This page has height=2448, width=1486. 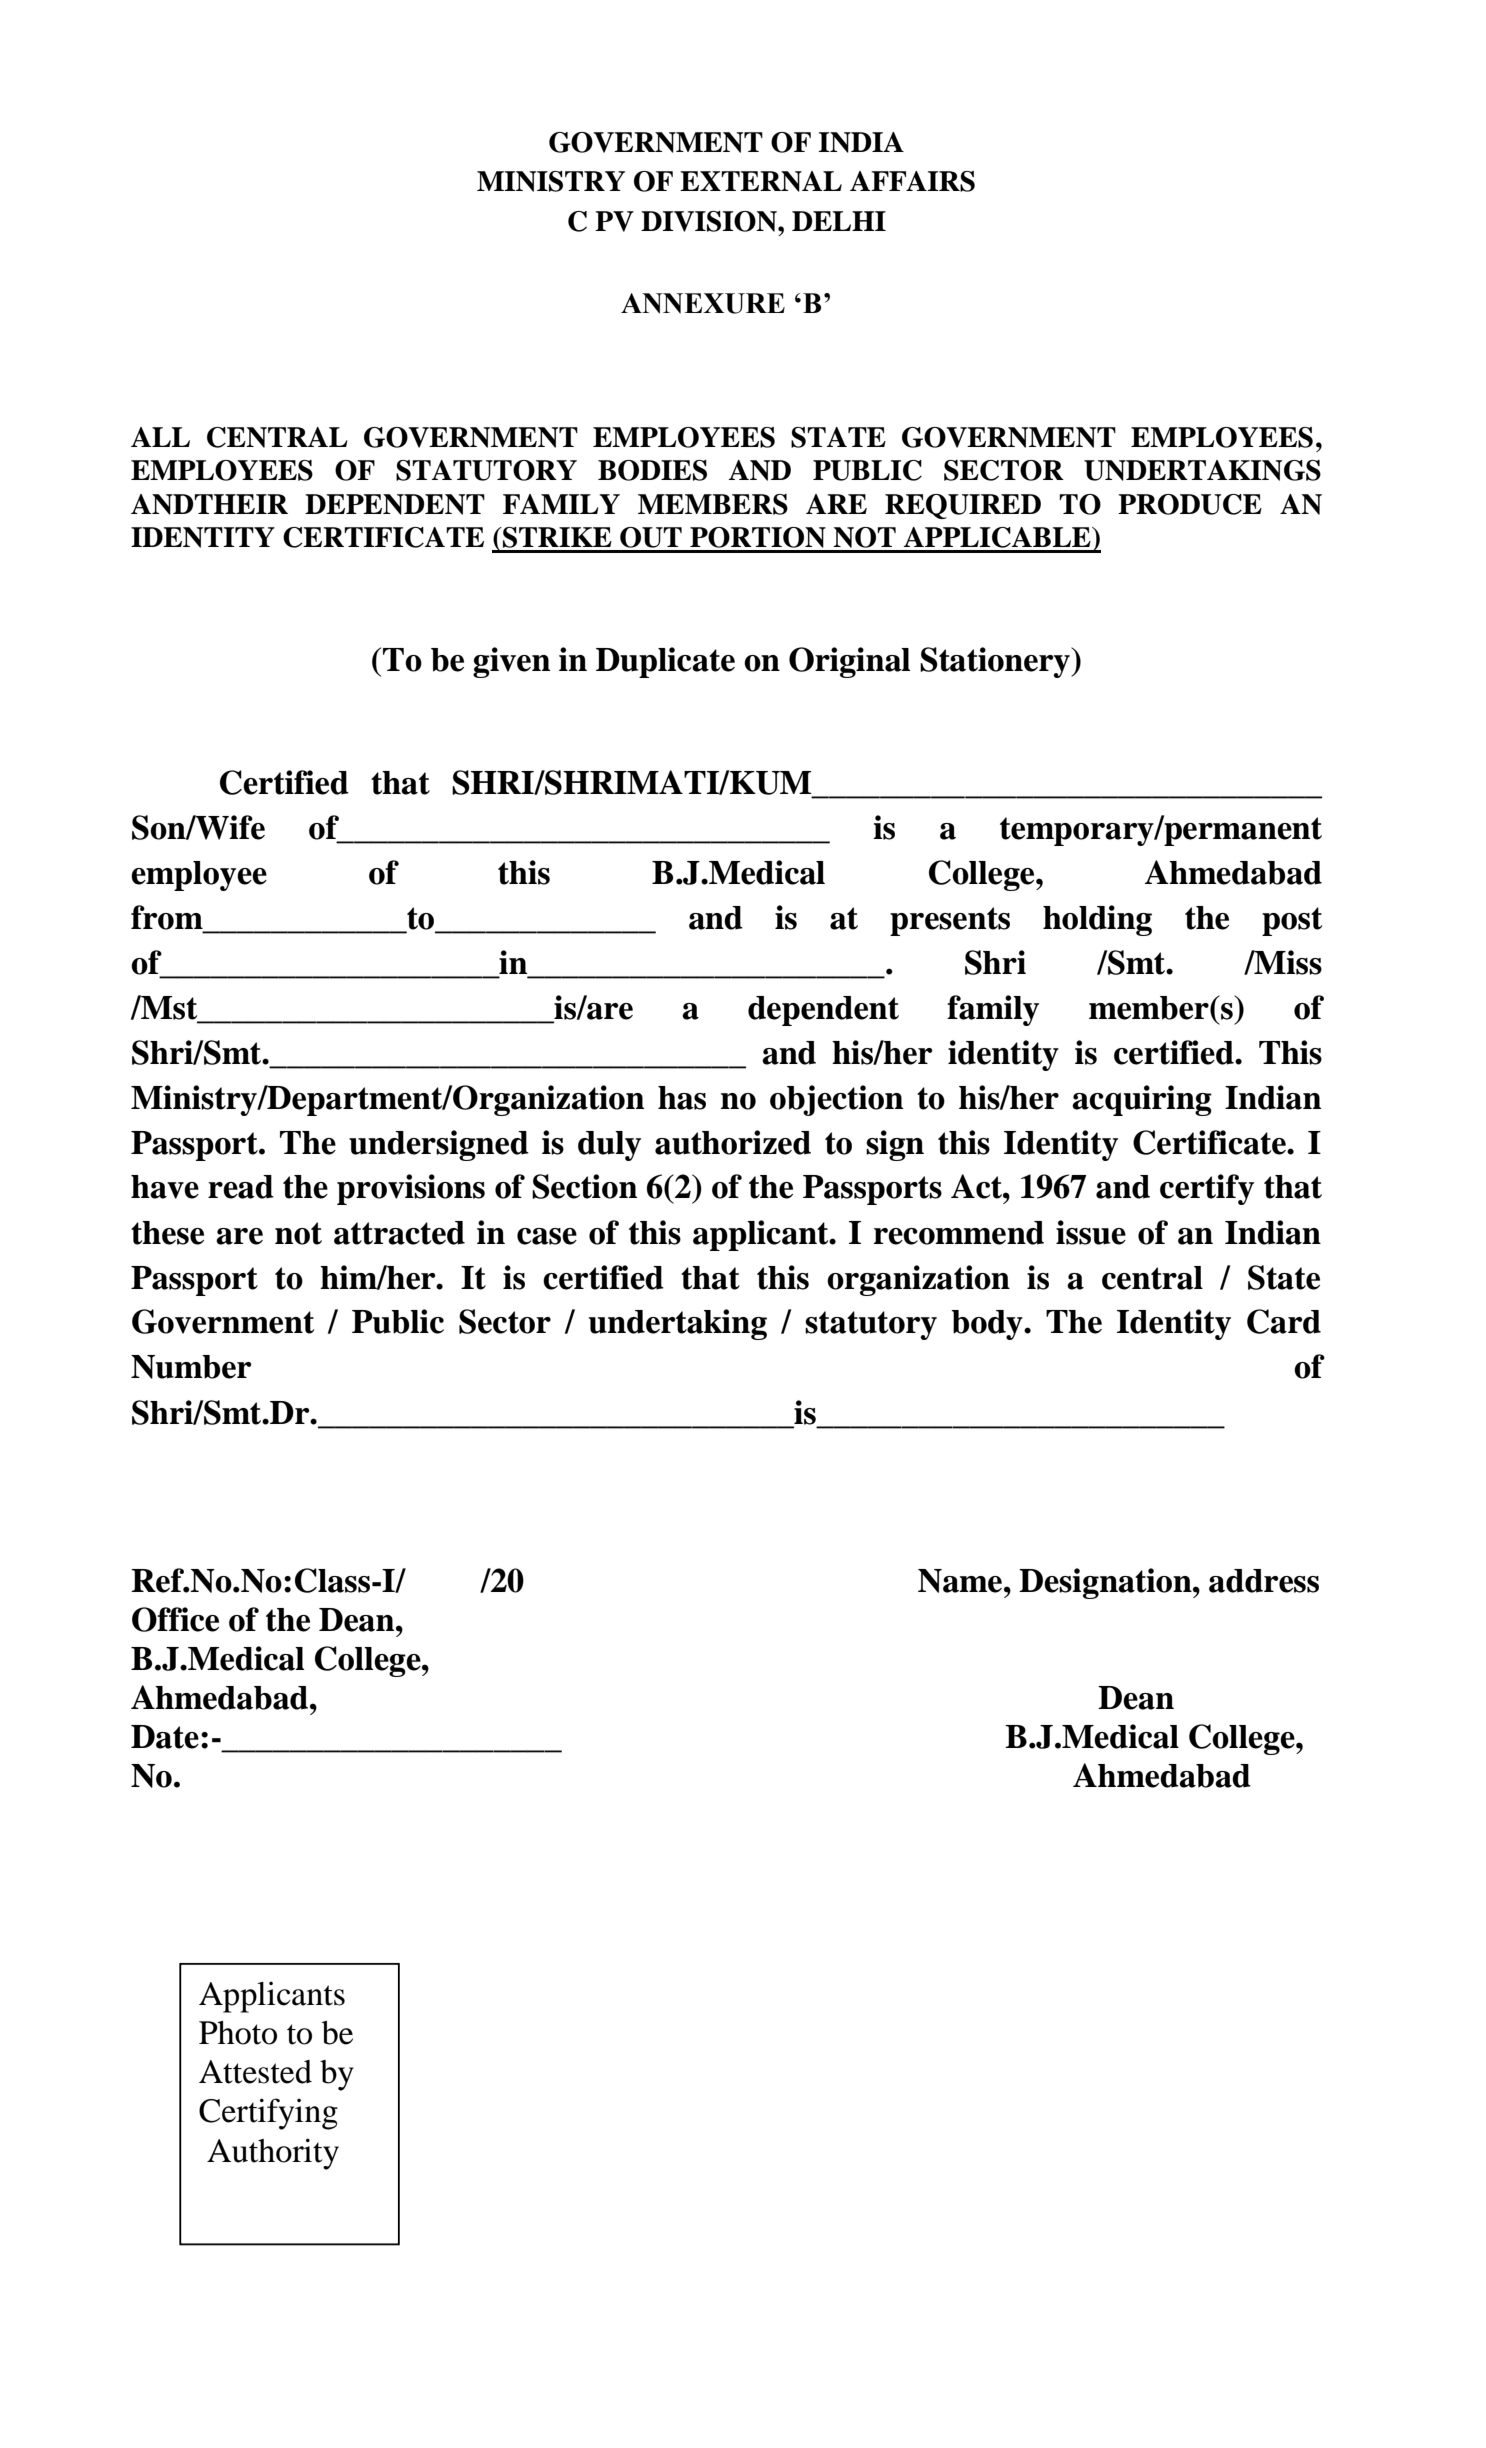 What do you see at coordinates (710, 221) in the page?
I see `DIVISION` at bounding box center [710, 221].
